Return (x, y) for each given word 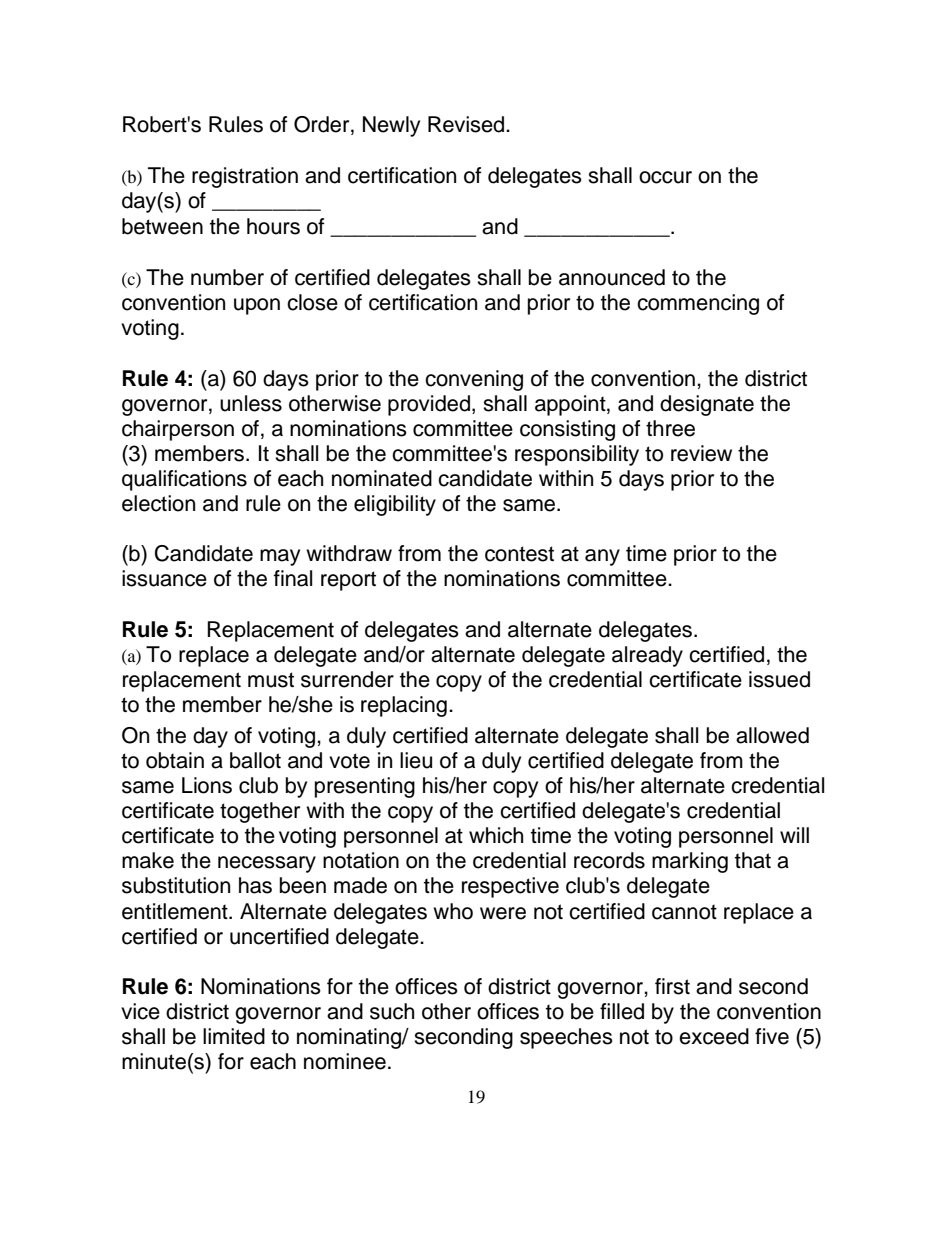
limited (234, 1036)
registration (245, 177)
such (392, 1011)
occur (665, 177)
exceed (714, 1036)
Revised (466, 124)
